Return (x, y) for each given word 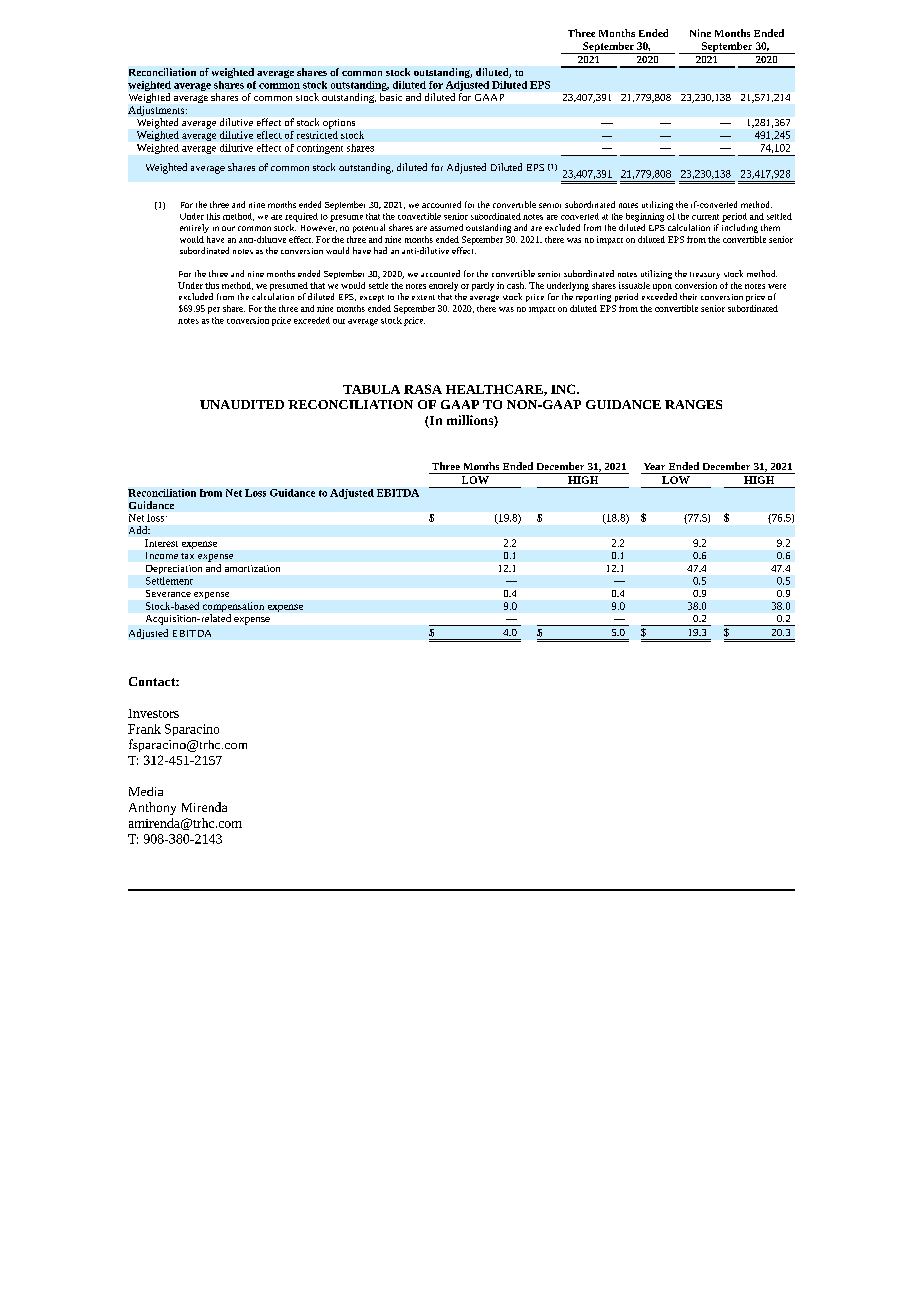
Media (146, 791)
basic (391, 97)
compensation (233, 608)
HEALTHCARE (495, 390)
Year (654, 466)
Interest (161, 543)
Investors (153, 713)
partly (483, 286)
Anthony (152, 808)
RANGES (693, 404)
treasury (705, 275)
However (319, 228)
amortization (252, 568)
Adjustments (157, 111)
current (705, 217)
